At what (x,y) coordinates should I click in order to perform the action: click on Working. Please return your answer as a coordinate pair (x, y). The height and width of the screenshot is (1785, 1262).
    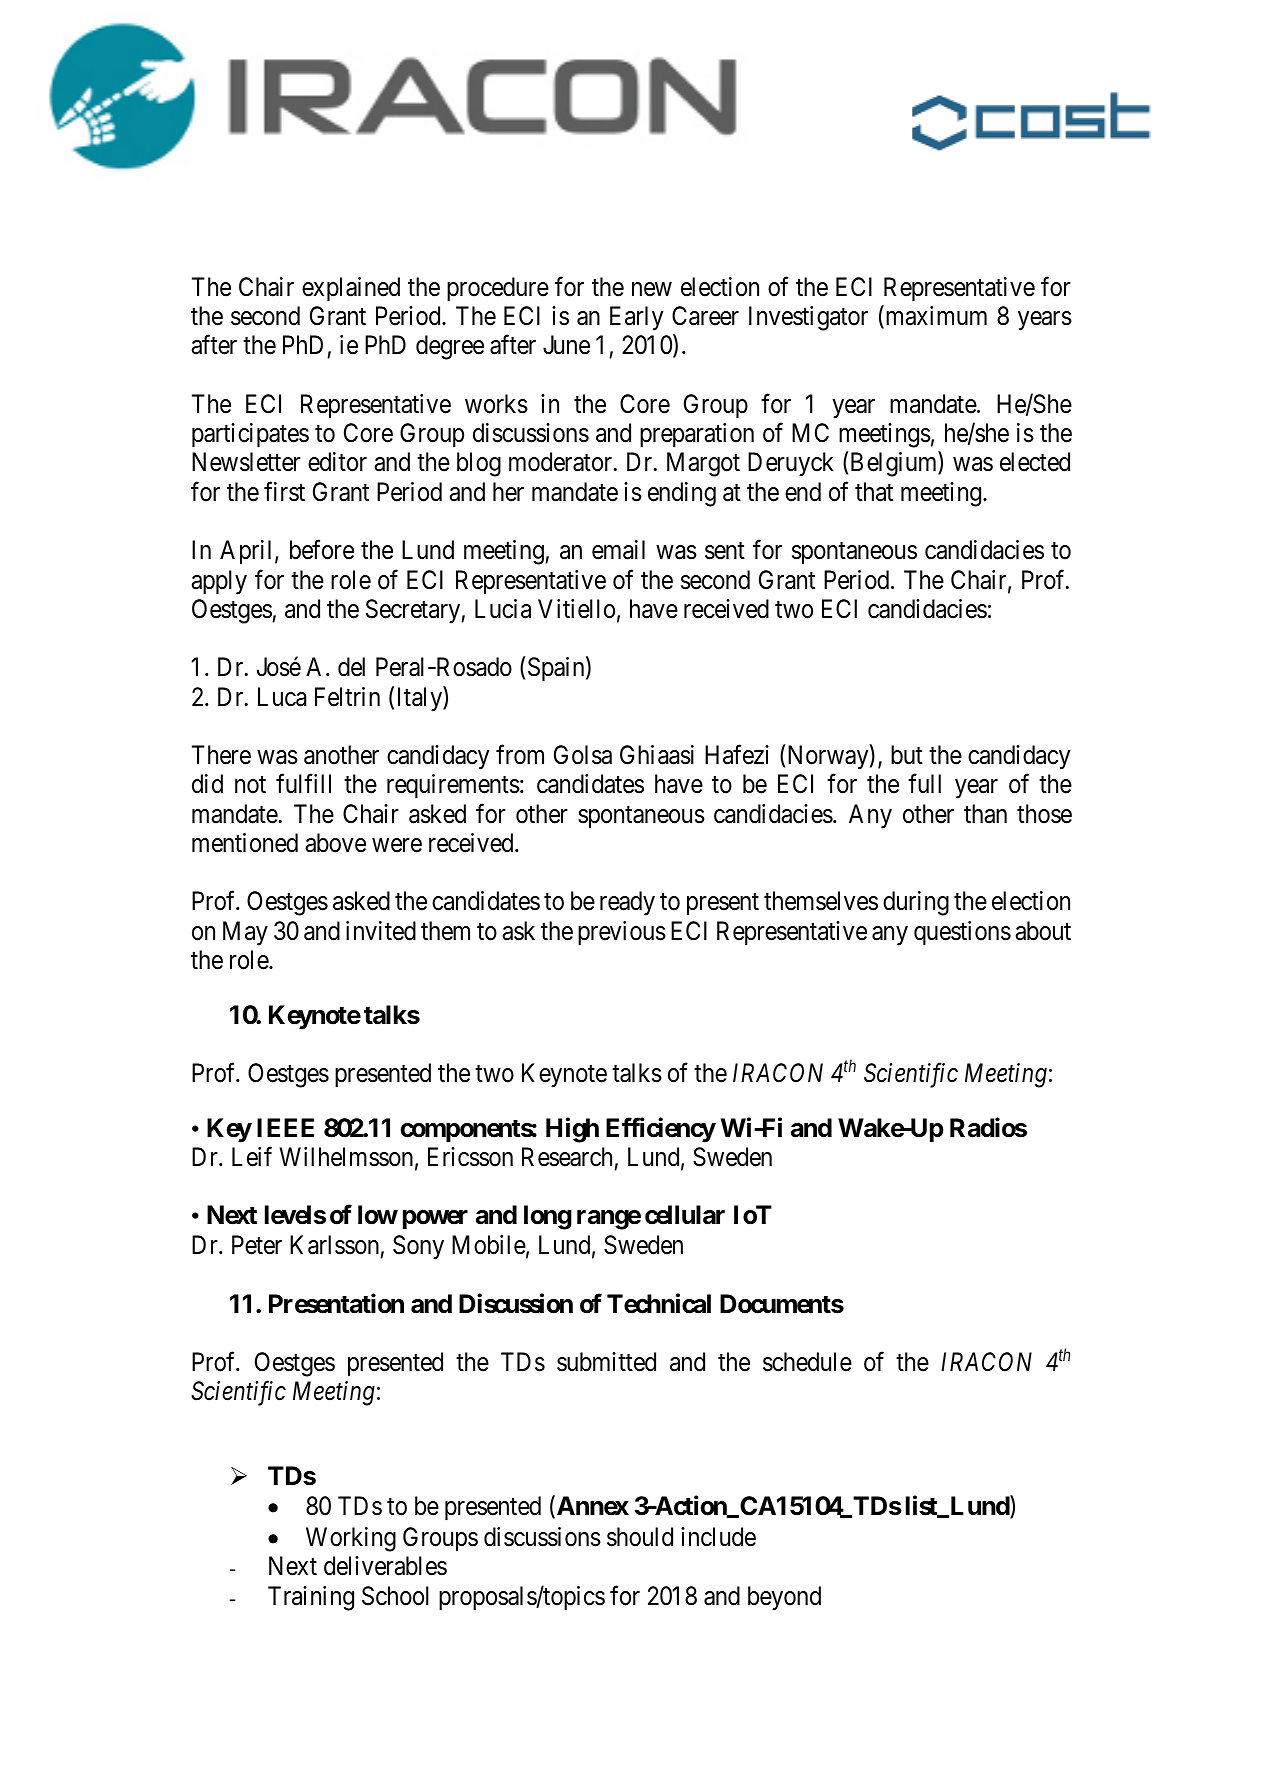
    Looking at the image, I should click on (351, 1539).
